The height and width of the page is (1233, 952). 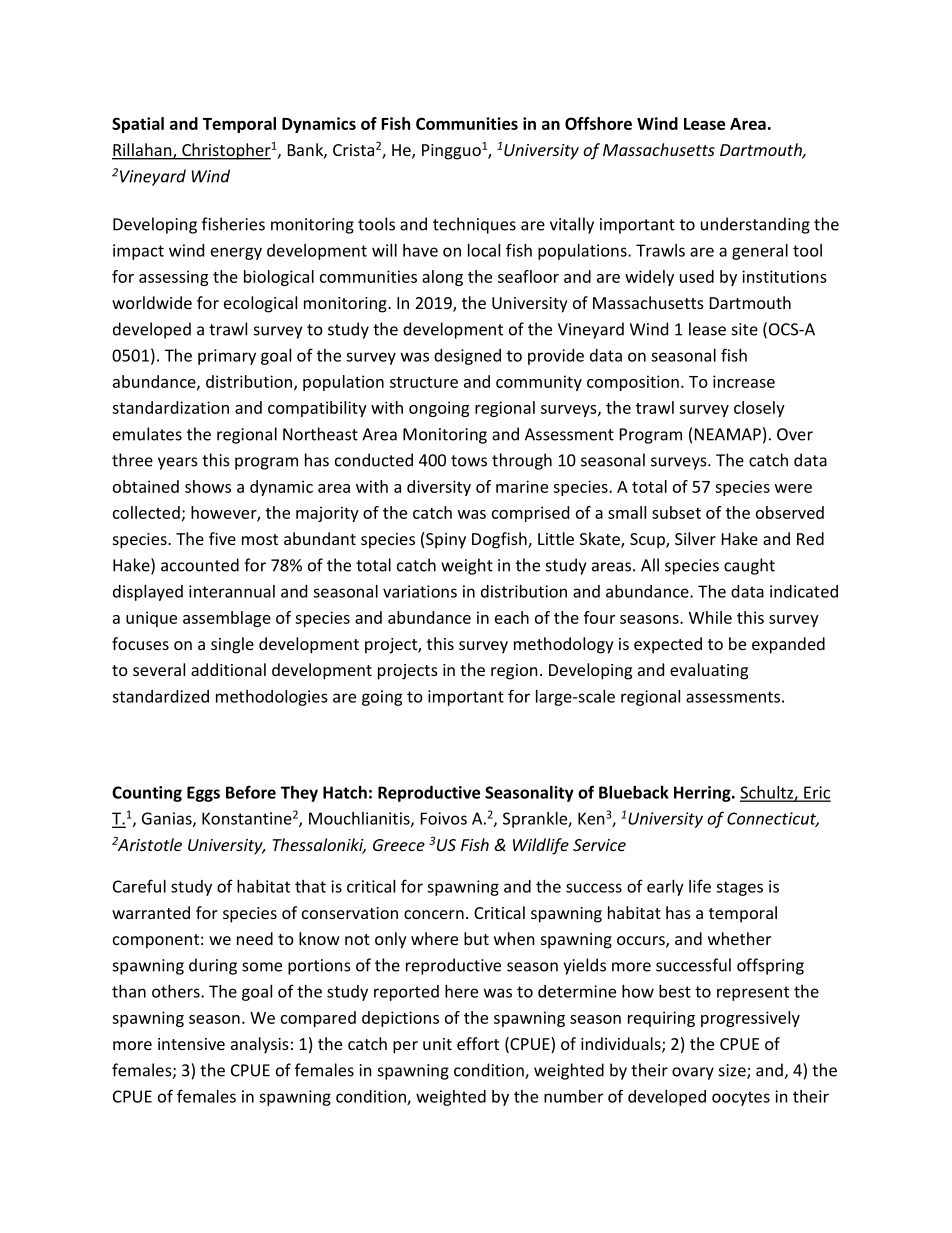 What do you see at coordinates (474, 225) in the page?
I see `techniques` at bounding box center [474, 225].
